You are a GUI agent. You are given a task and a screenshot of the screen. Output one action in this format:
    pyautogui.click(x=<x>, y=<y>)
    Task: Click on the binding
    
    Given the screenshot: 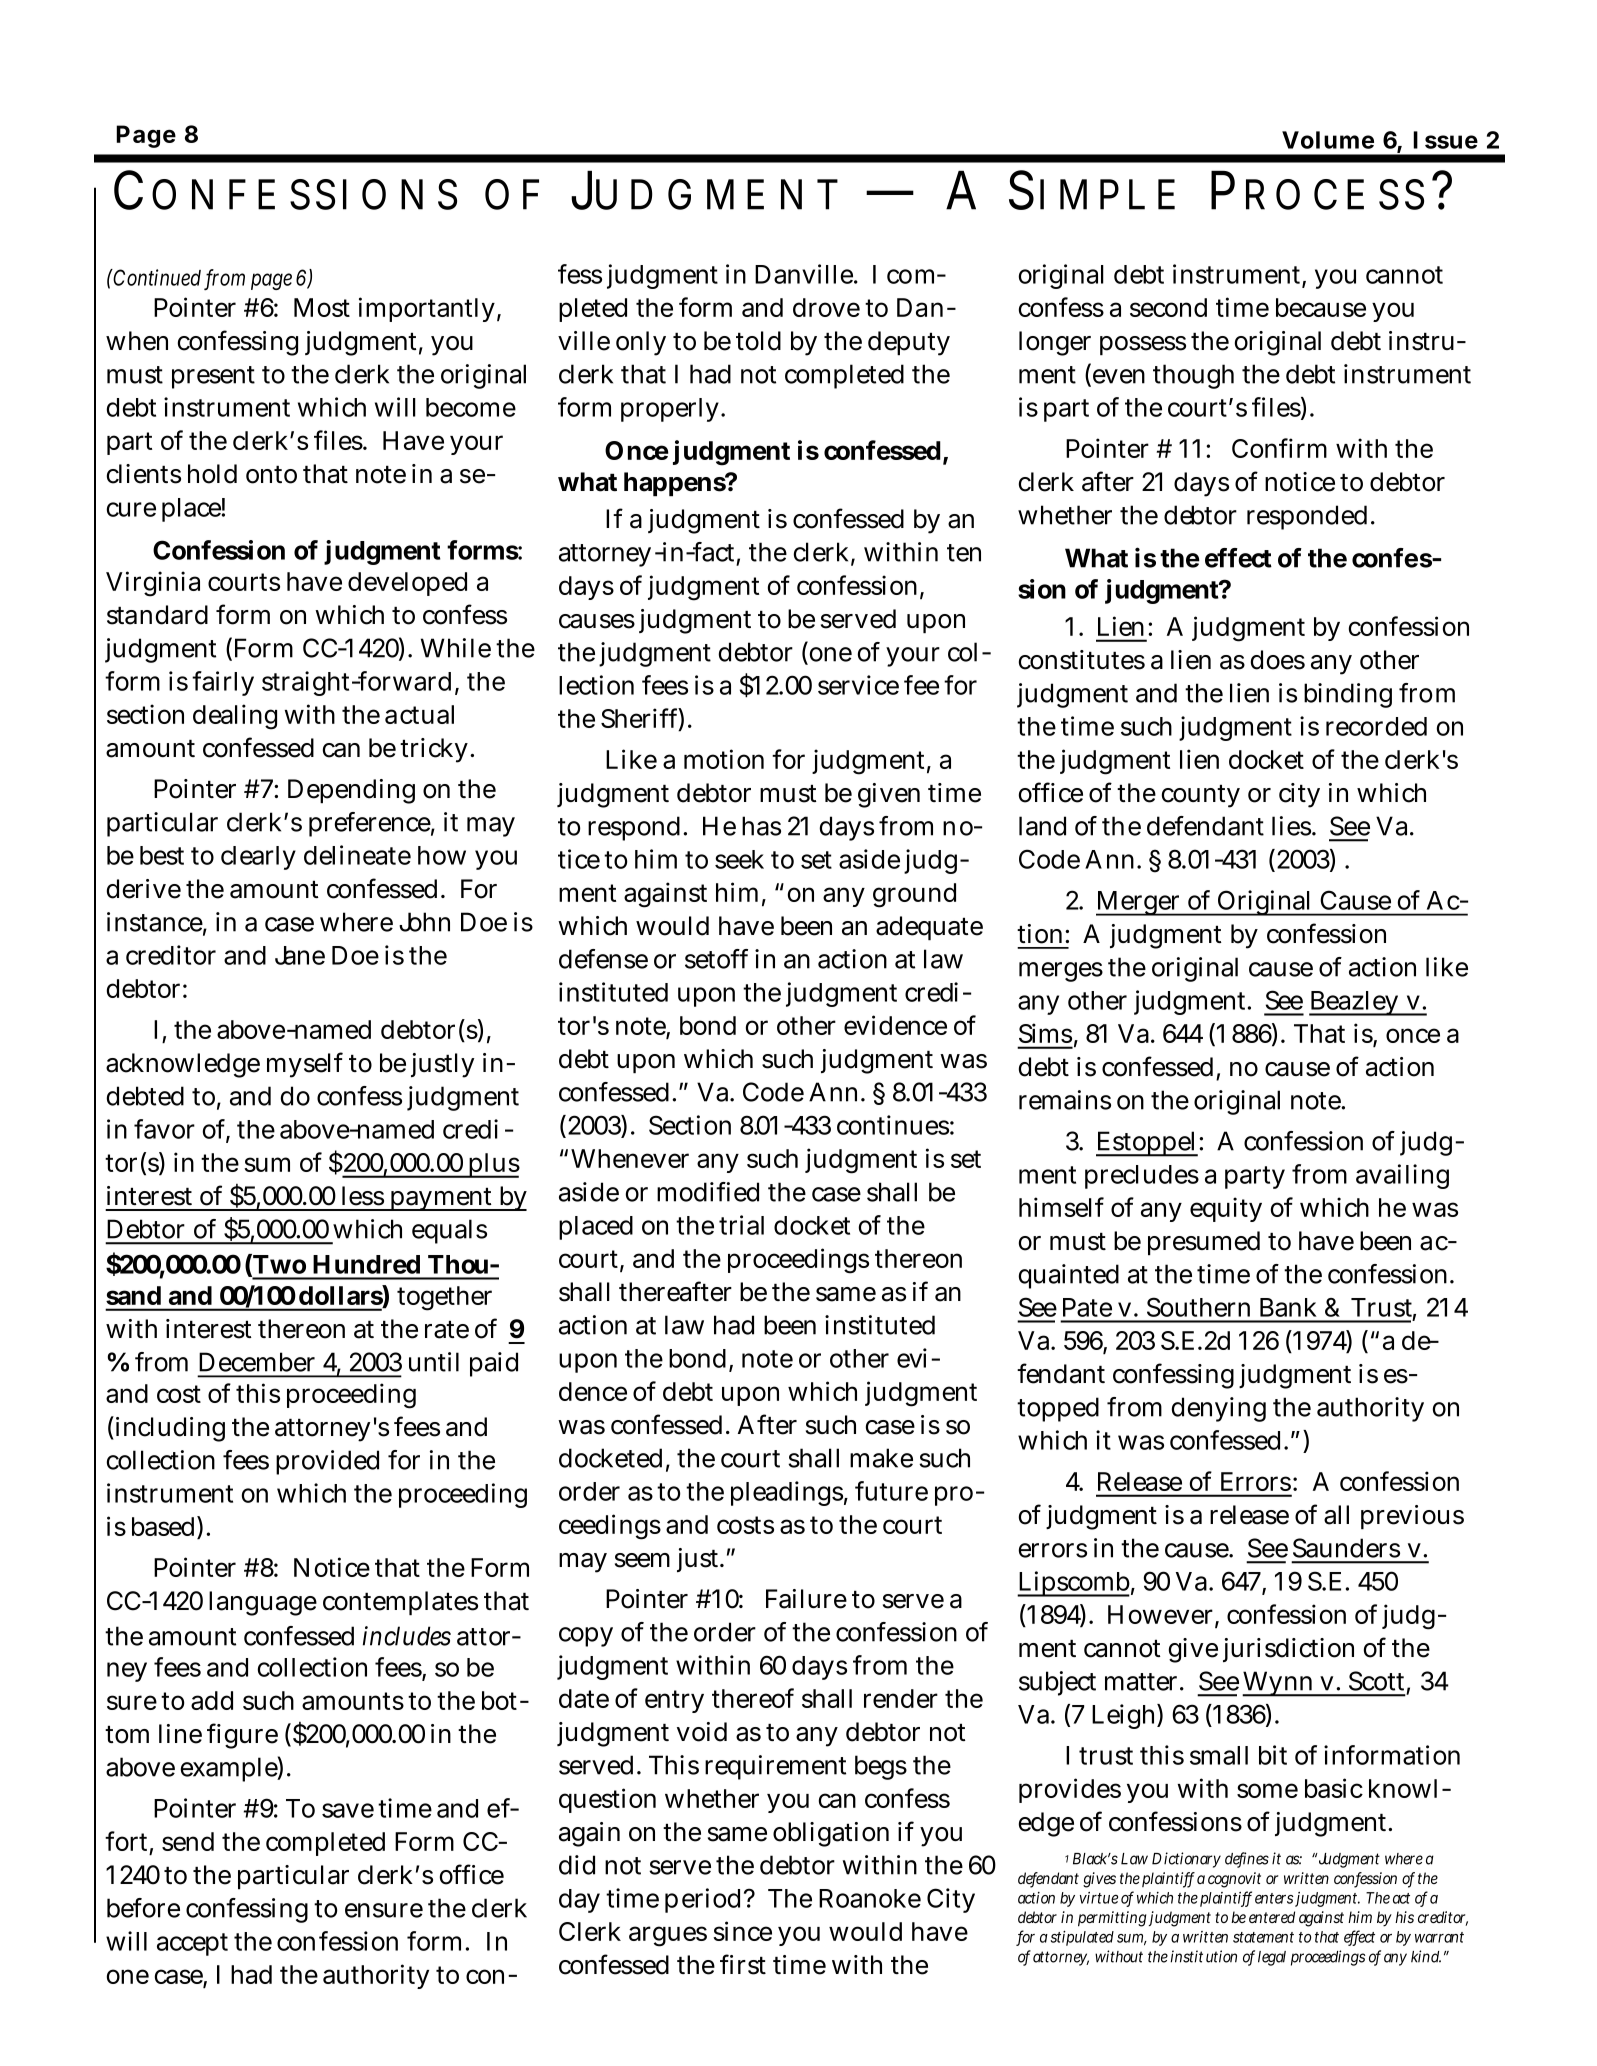 What is the action you would take?
    pyautogui.click(x=1348, y=695)
